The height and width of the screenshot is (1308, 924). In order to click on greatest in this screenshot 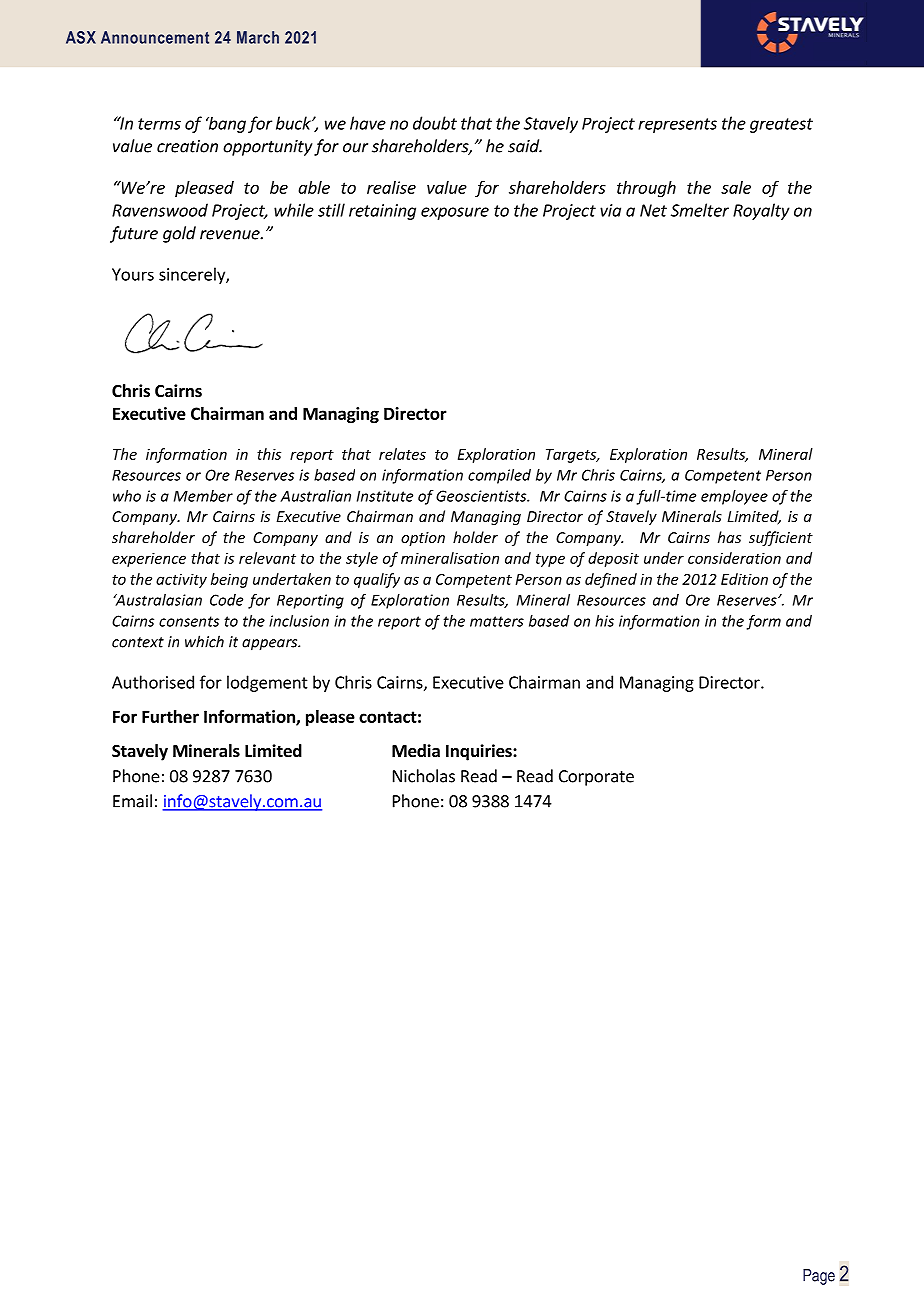, I will do `click(781, 125)`.
